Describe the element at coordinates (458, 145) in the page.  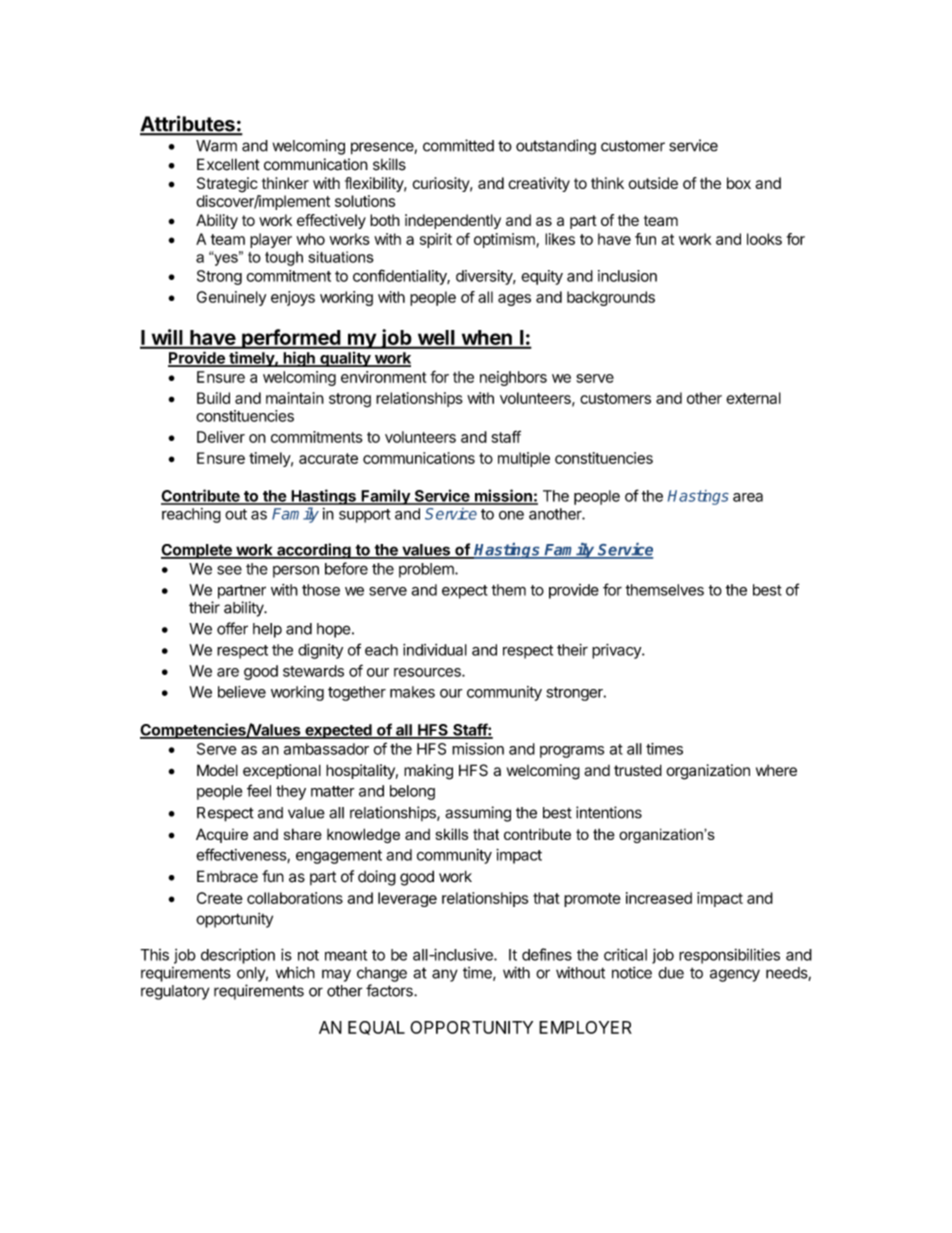
I see `committed` at that location.
